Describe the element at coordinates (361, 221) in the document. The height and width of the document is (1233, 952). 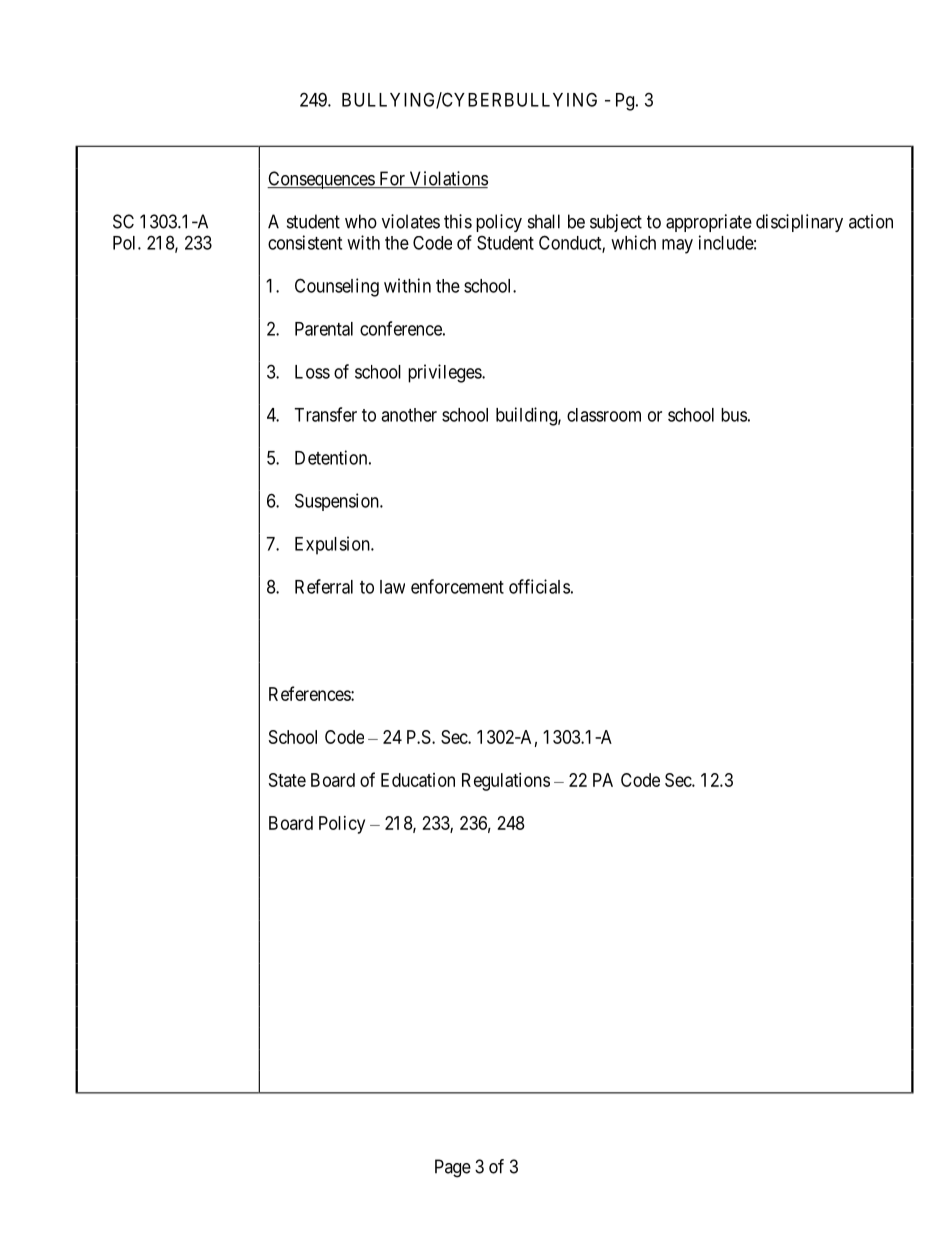
I see `who` at that location.
